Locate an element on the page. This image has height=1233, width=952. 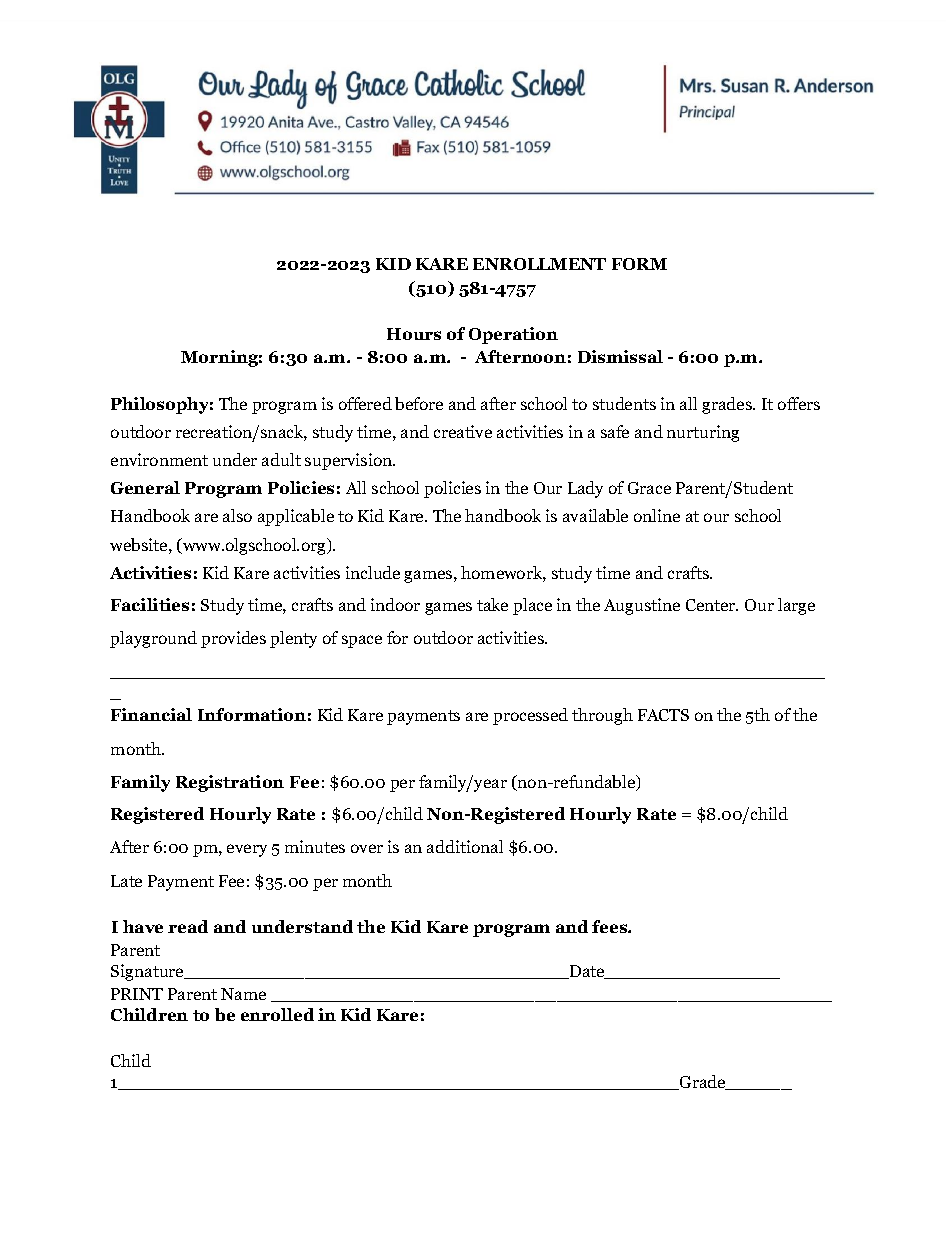
nurturing is located at coordinates (703, 433).
